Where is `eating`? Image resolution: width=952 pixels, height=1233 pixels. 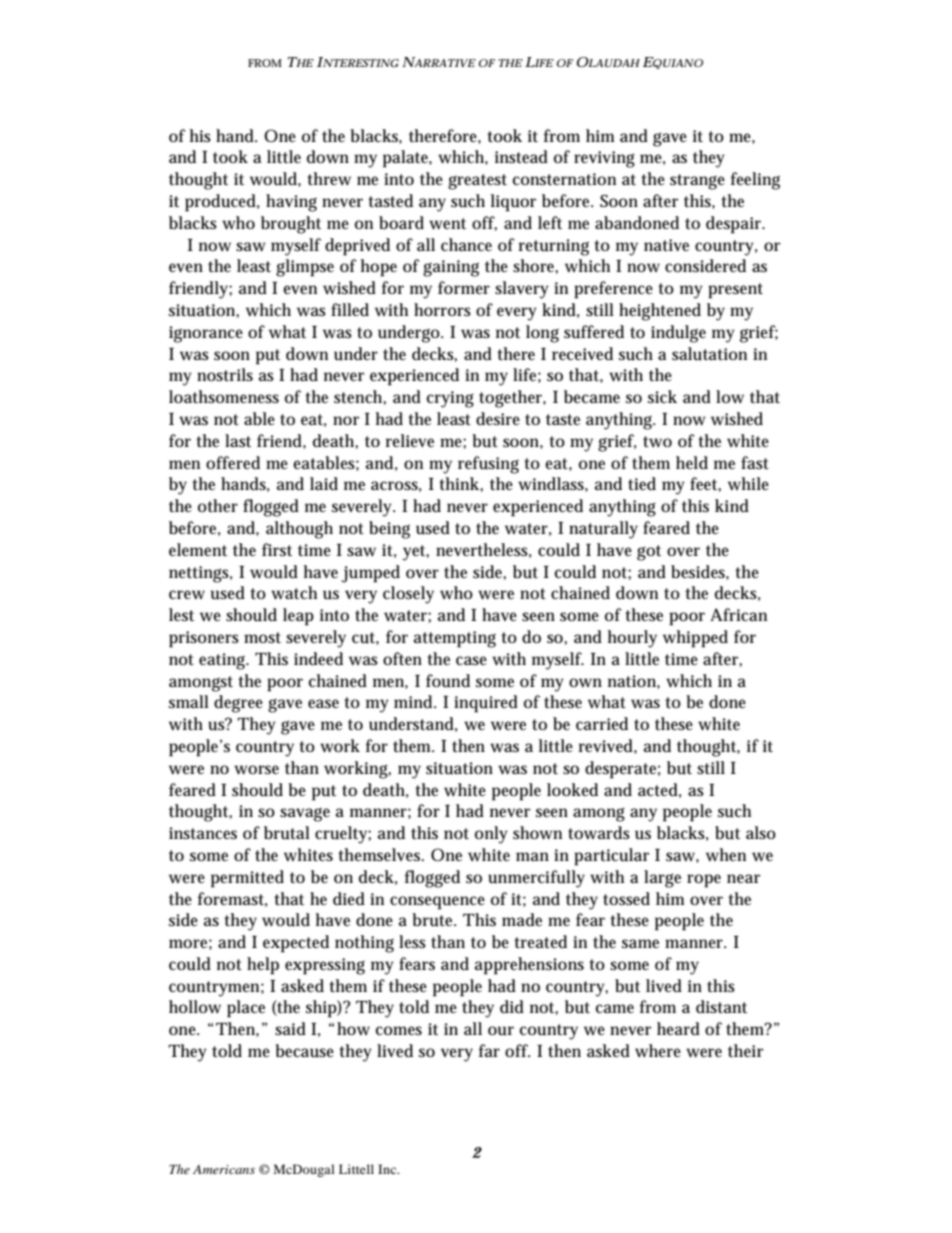
eating is located at coordinates (224, 661).
